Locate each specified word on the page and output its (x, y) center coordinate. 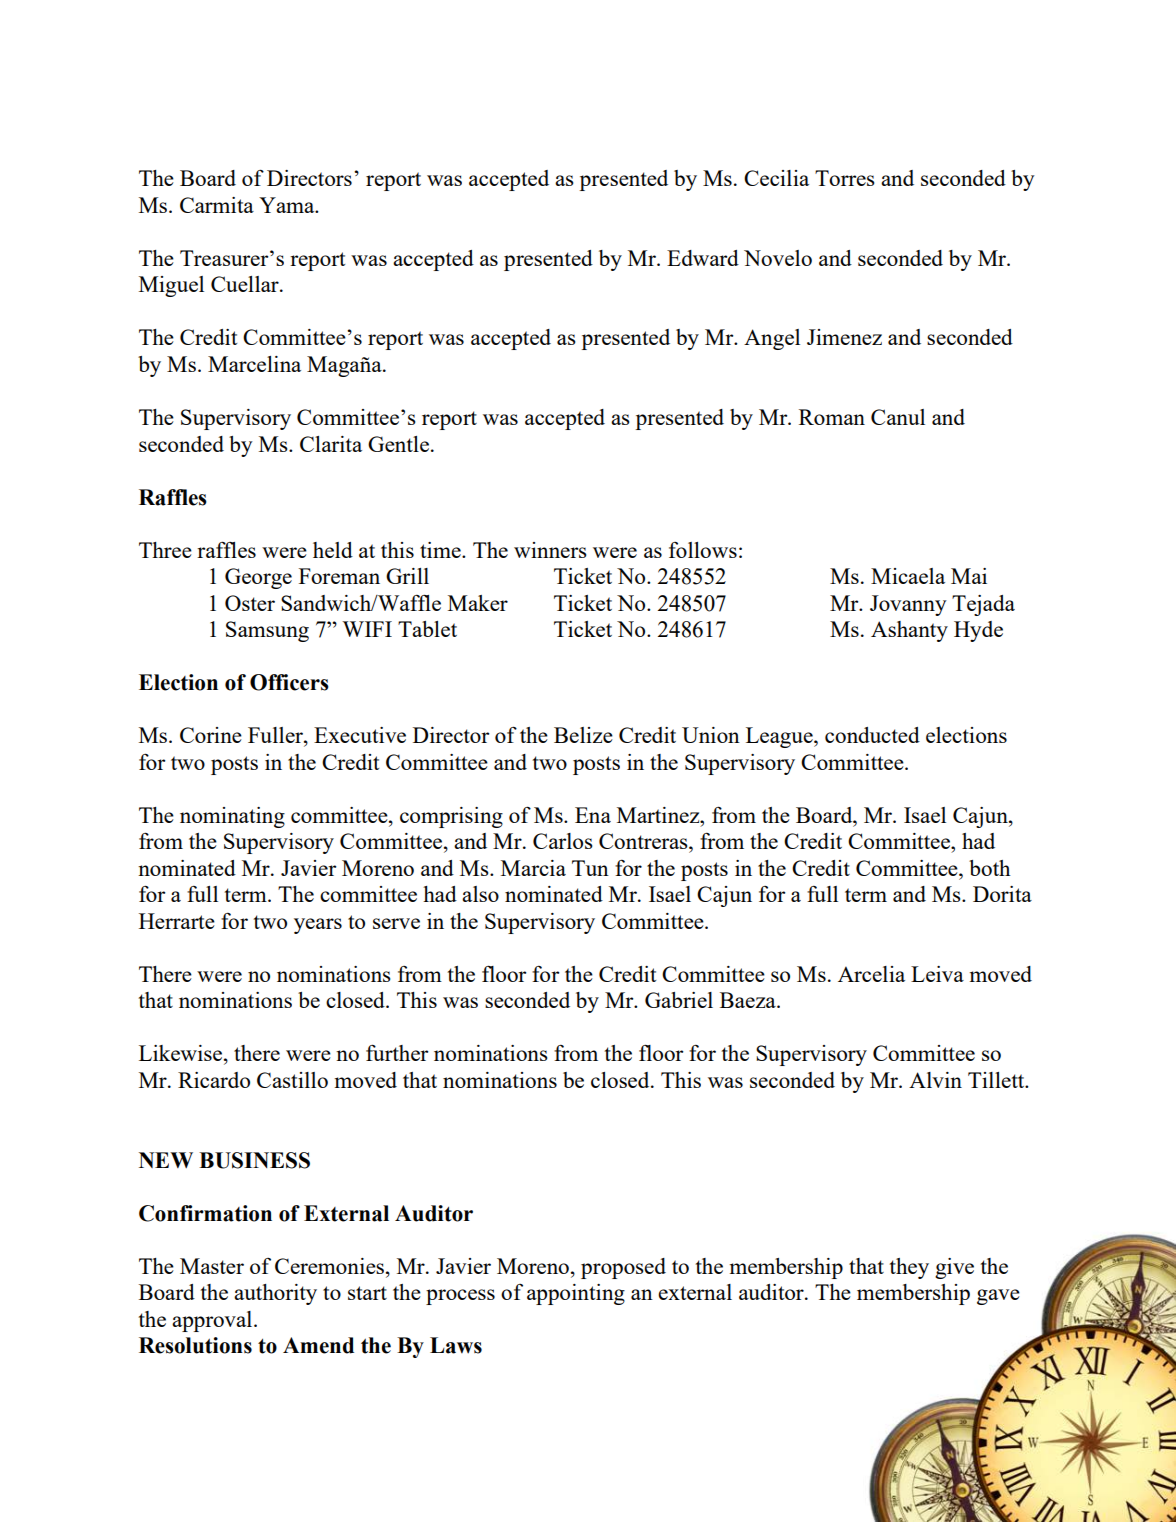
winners (550, 550)
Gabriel (679, 1000)
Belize (583, 735)
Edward (703, 258)
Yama (288, 205)
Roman (832, 417)
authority (275, 1294)
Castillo (292, 1080)
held (333, 550)
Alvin (935, 1080)
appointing (576, 1294)
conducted (872, 735)
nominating (232, 817)
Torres (845, 178)
